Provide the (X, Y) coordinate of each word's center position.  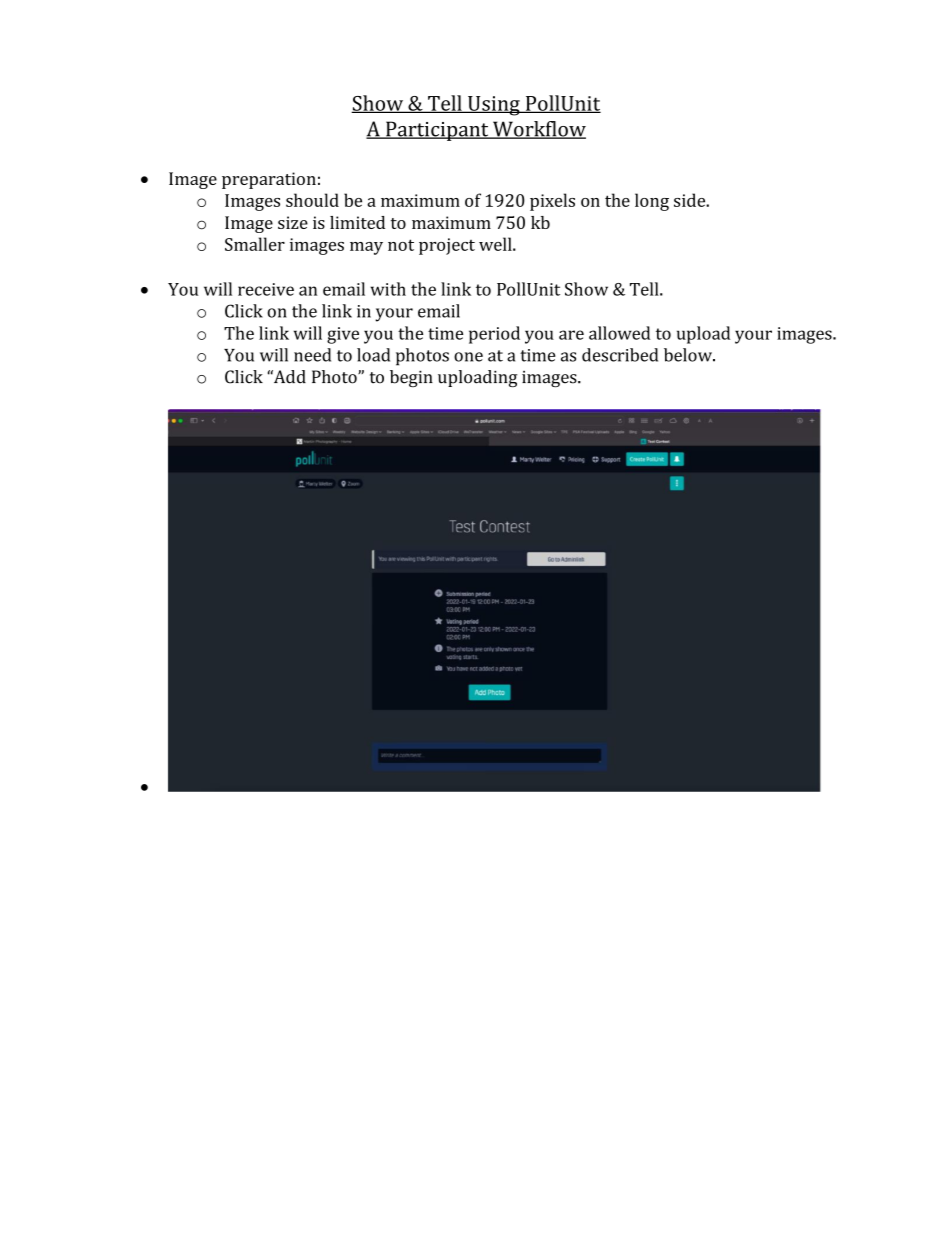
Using (494, 106)
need (312, 355)
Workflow (538, 130)
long (652, 202)
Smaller (255, 244)
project (447, 246)
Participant (437, 131)
